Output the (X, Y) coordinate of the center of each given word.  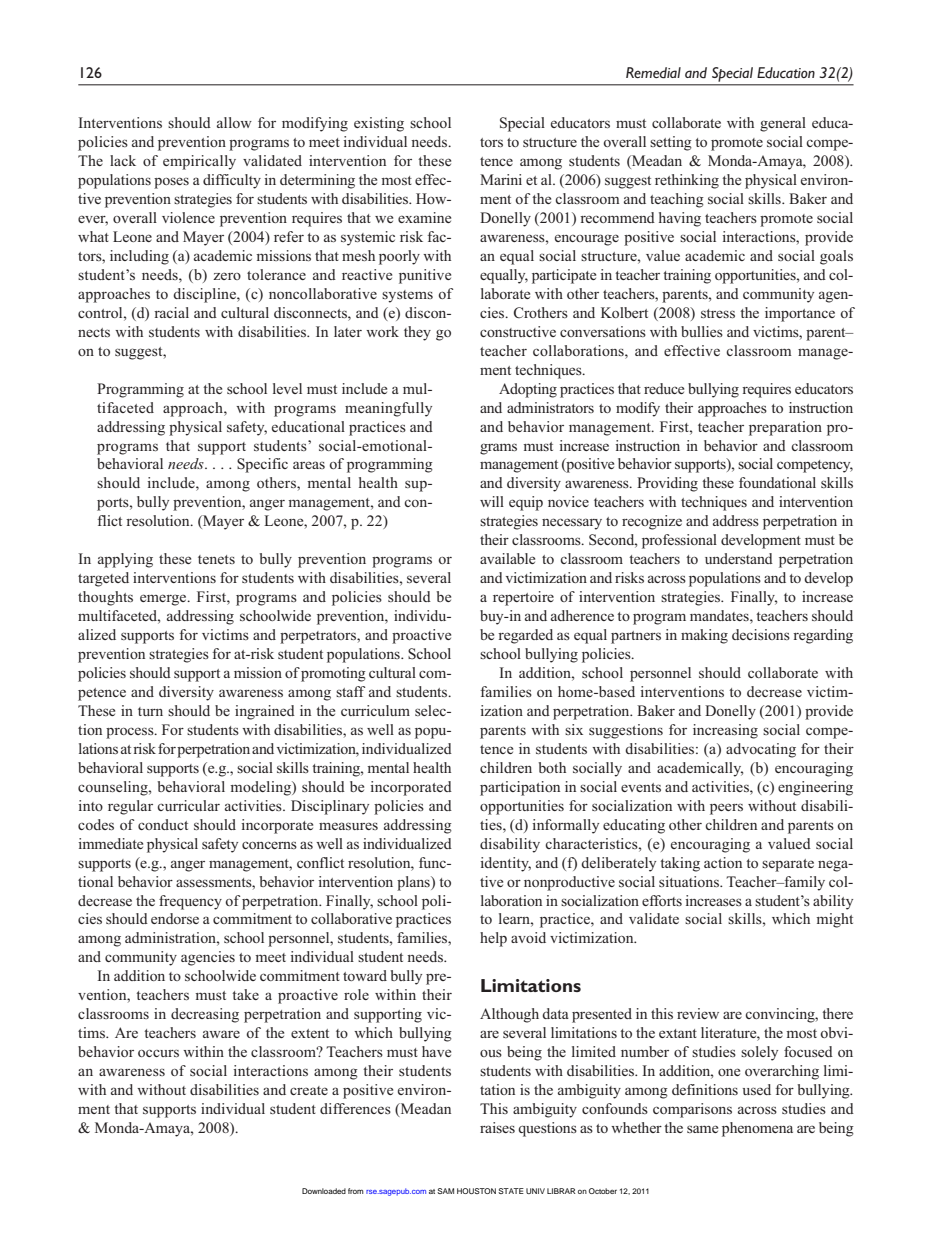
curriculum (375, 710)
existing (379, 124)
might (834, 920)
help (493, 939)
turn (150, 711)
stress (718, 313)
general (783, 124)
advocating (761, 750)
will (492, 501)
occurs (158, 1053)
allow (234, 122)
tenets (216, 559)
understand (739, 558)
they (417, 333)
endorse (175, 918)
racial (171, 312)
